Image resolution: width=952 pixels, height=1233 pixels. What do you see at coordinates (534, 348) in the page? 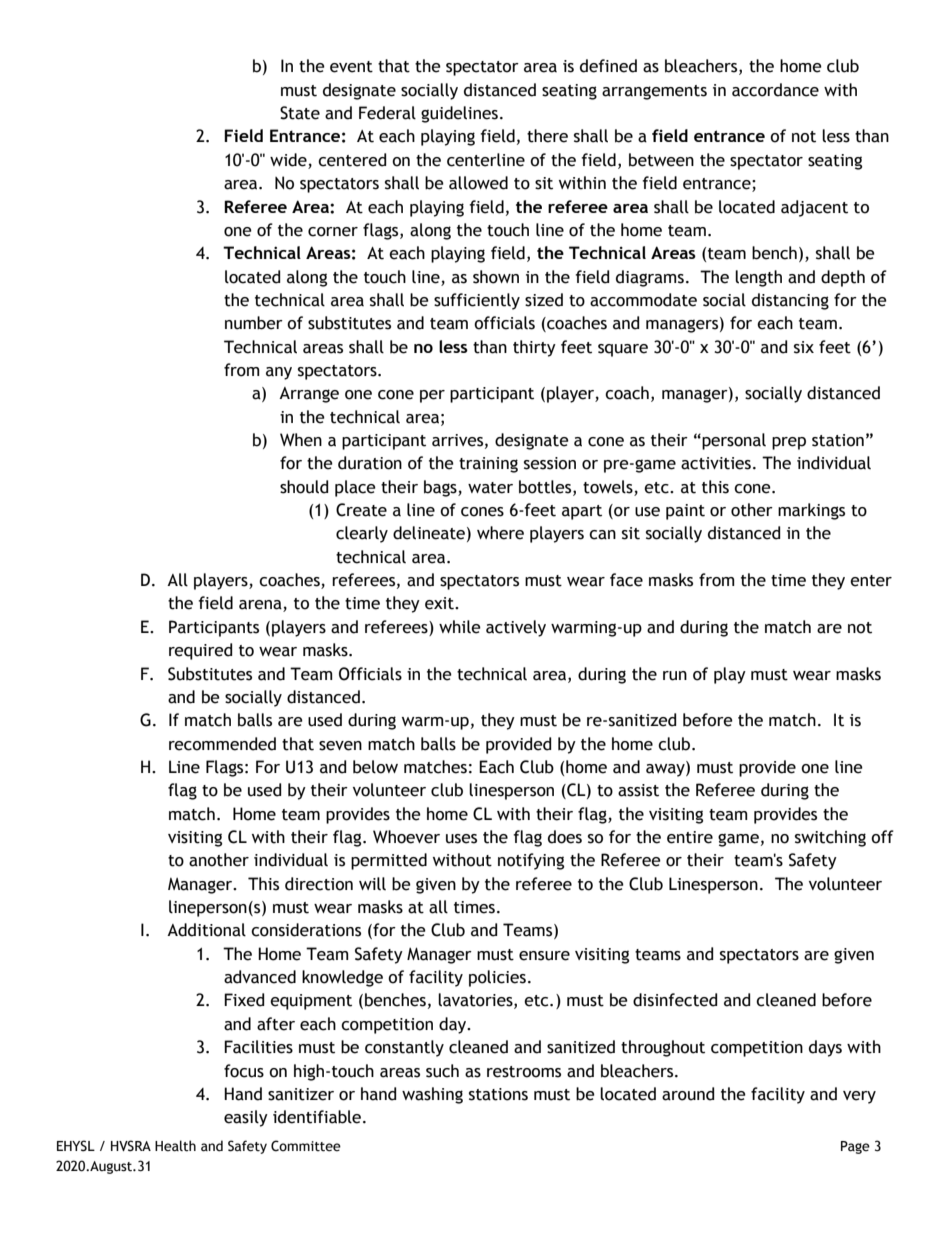
I see `thirty` at bounding box center [534, 348].
